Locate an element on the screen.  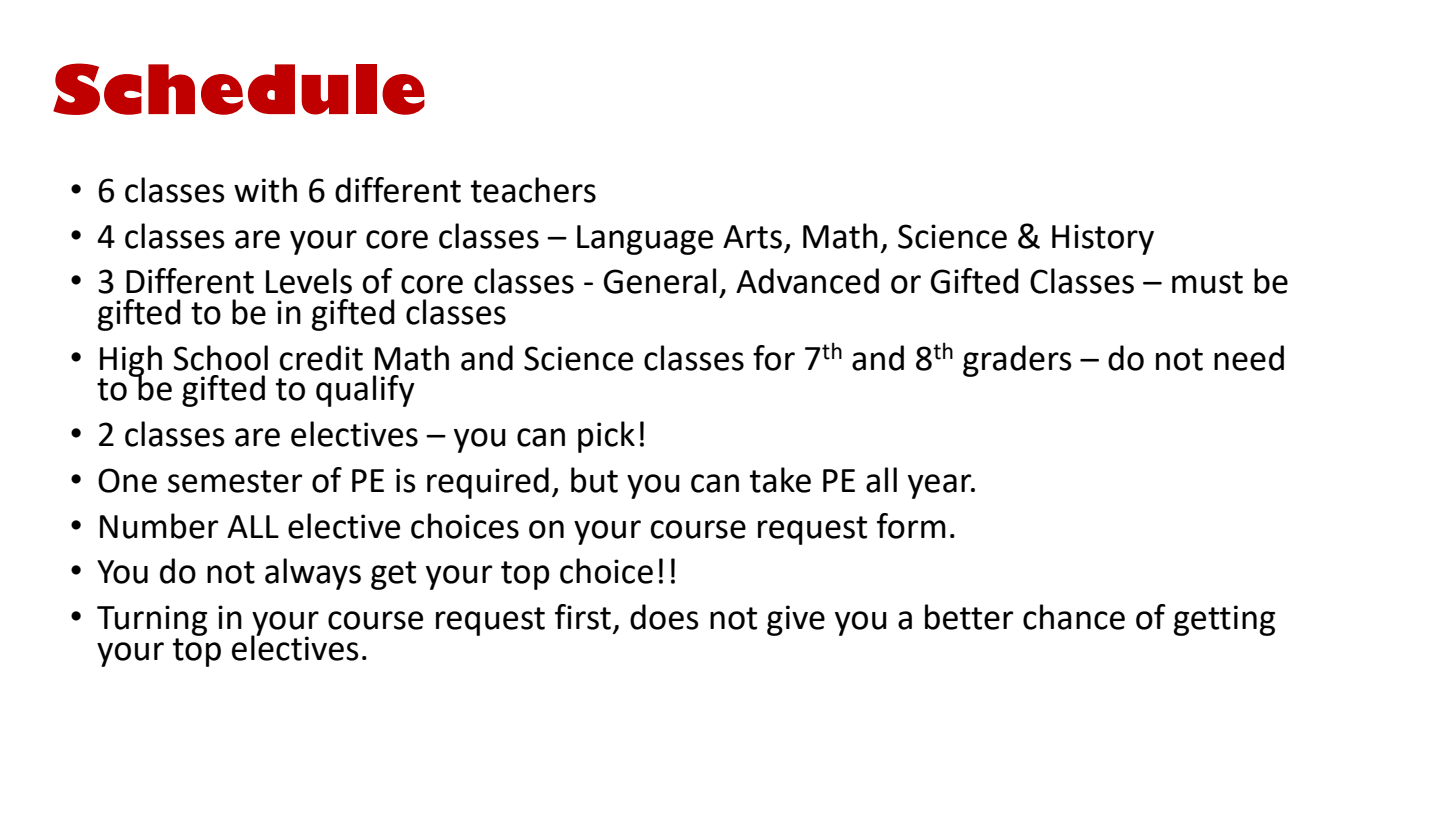
Schedule is located at coordinates (239, 89).
